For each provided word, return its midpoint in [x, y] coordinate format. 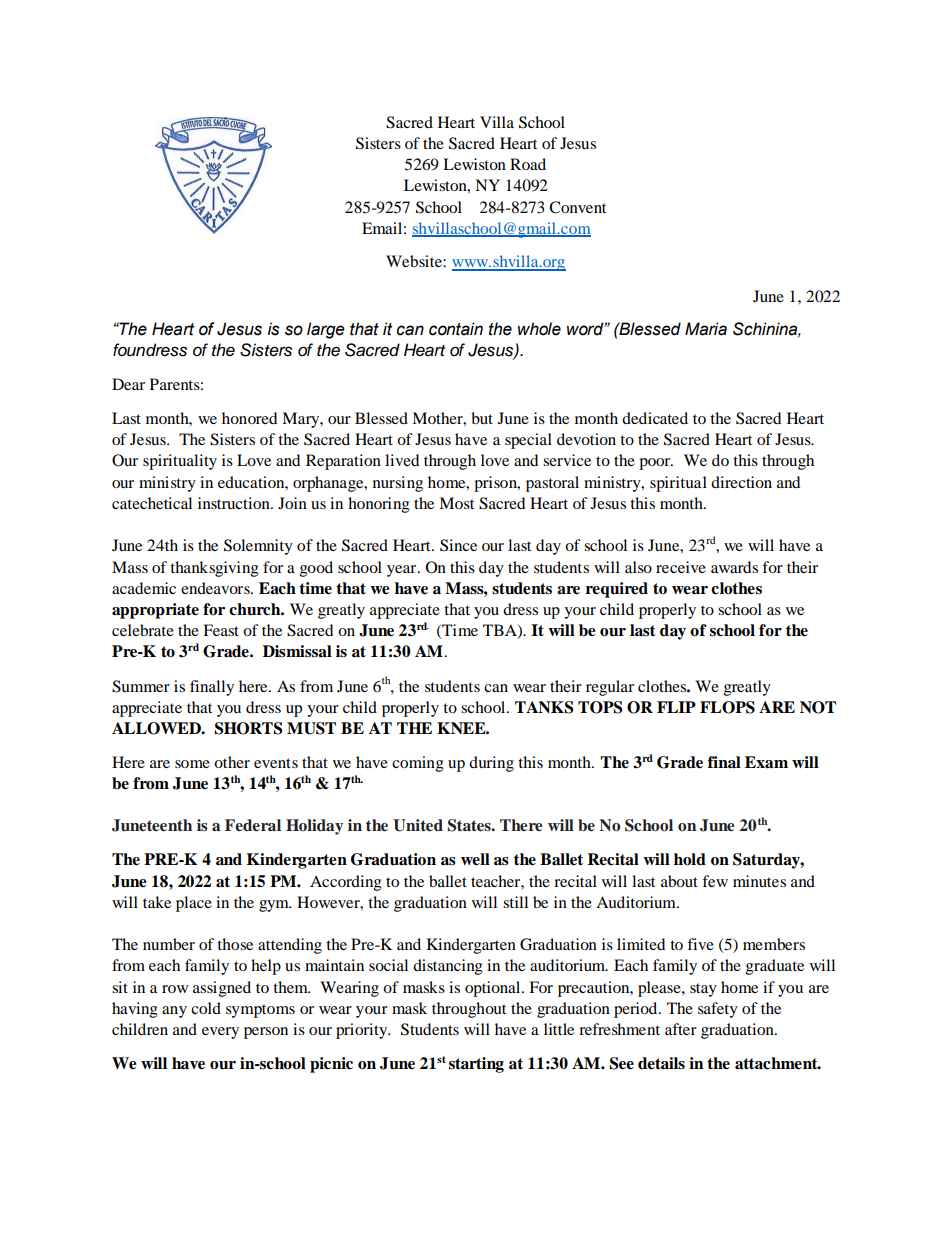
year [403, 571]
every [220, 1033]
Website [415, 261]
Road [528, 164]
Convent [577, 207]
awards [734, 567]
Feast [221, 630]
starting [476, 1065]
